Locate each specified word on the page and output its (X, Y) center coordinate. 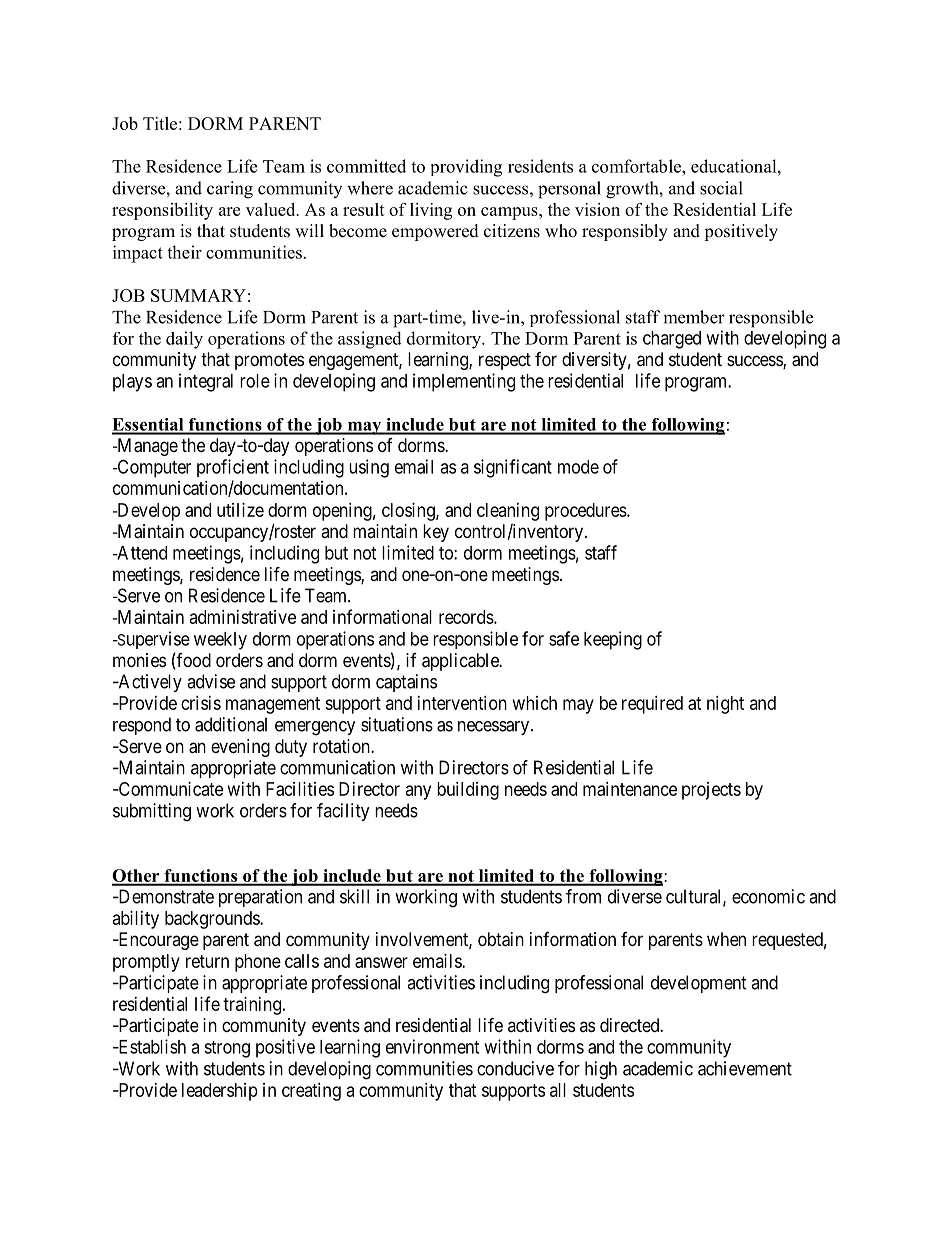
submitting (152, 812)
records (467, 617)
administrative (243, 617)
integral (206, 382)
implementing (464, 382)
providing (466, 168)
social (721, 188)
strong (227, 1049)
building (468, 791)
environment (432, 1046)
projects (711, 791)
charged (672, 340)
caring (230, 190)
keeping (613, 640)
